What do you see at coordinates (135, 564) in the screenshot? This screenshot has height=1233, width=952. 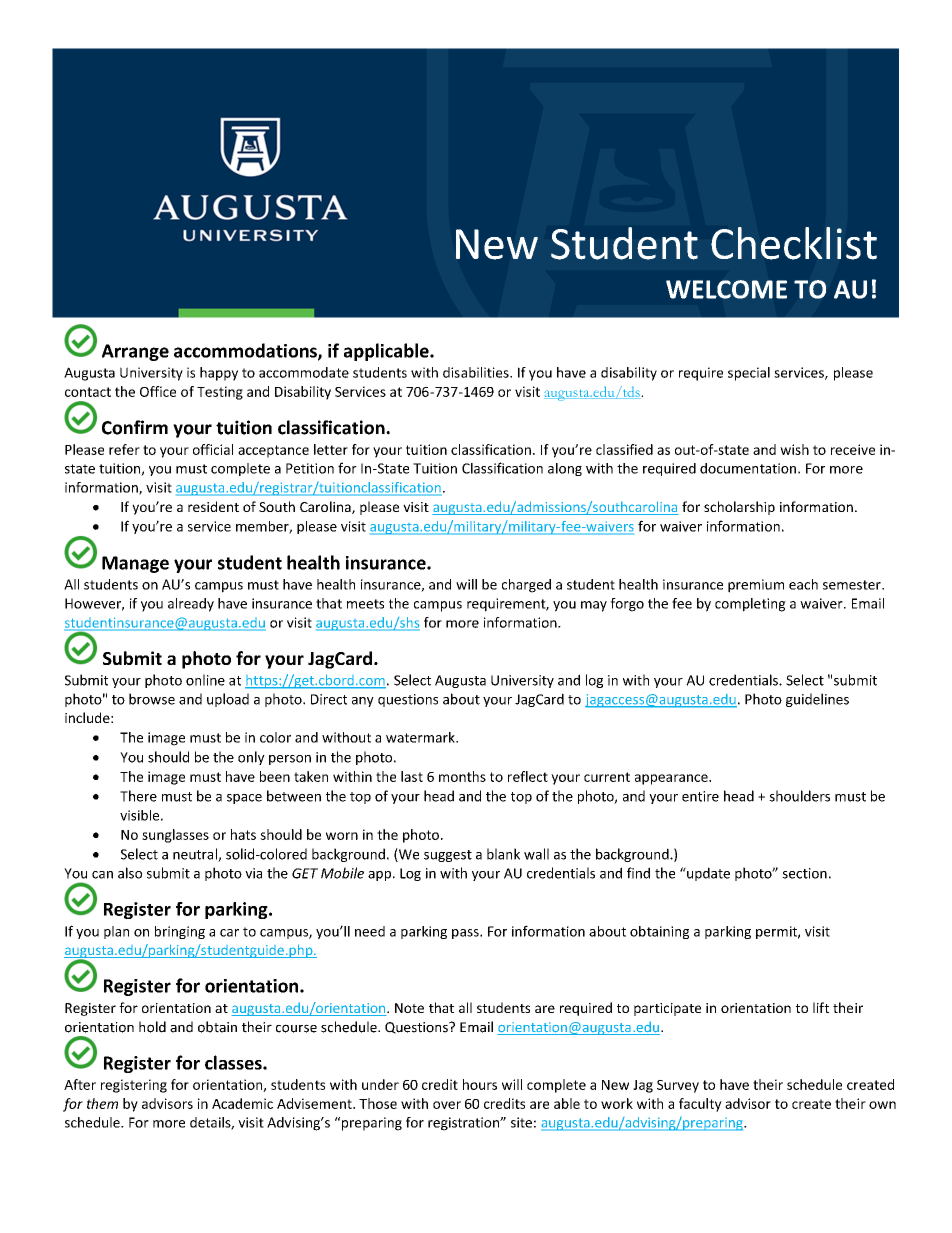 I see `Manage` at bounding box center [135, 564].
